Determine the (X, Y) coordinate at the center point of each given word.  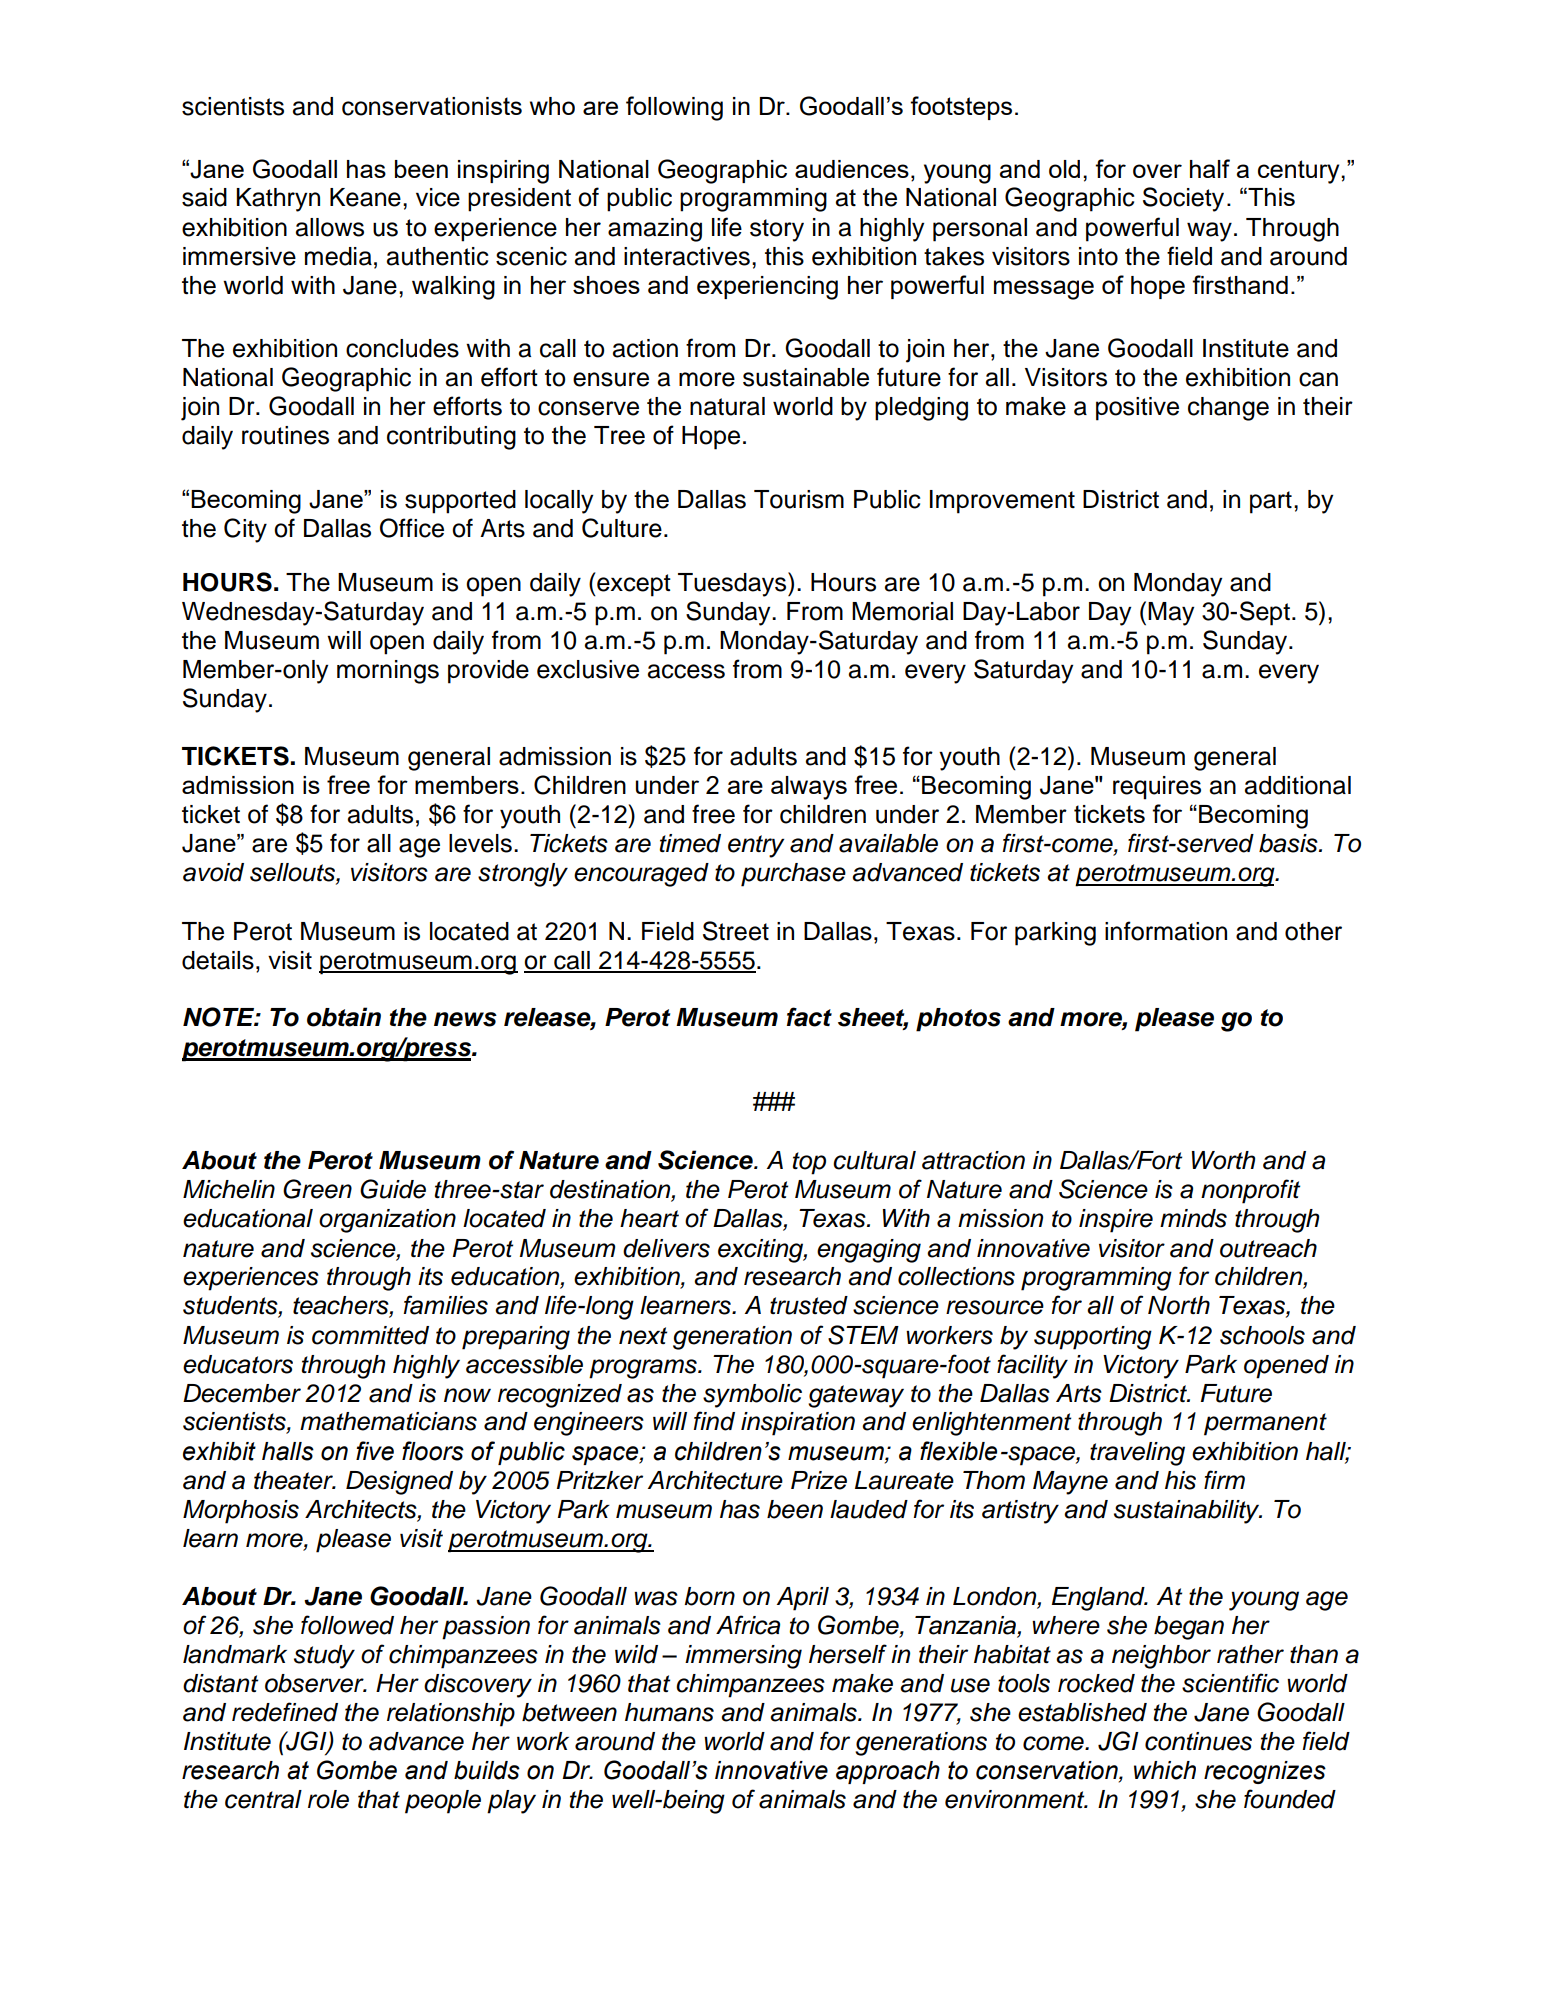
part (1271, 502)
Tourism (799, 499)
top (809, 1163)
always (809, 788)
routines (285, 435)
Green (317, 1189)
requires (1157, 788)
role (328, 1799)
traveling (1137, 1454)
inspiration (798, 1424)
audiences (852, 169)
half (1210, 168)
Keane (365, 197)
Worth (1223, 1160)
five (375, 1451)
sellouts (293, 873)
